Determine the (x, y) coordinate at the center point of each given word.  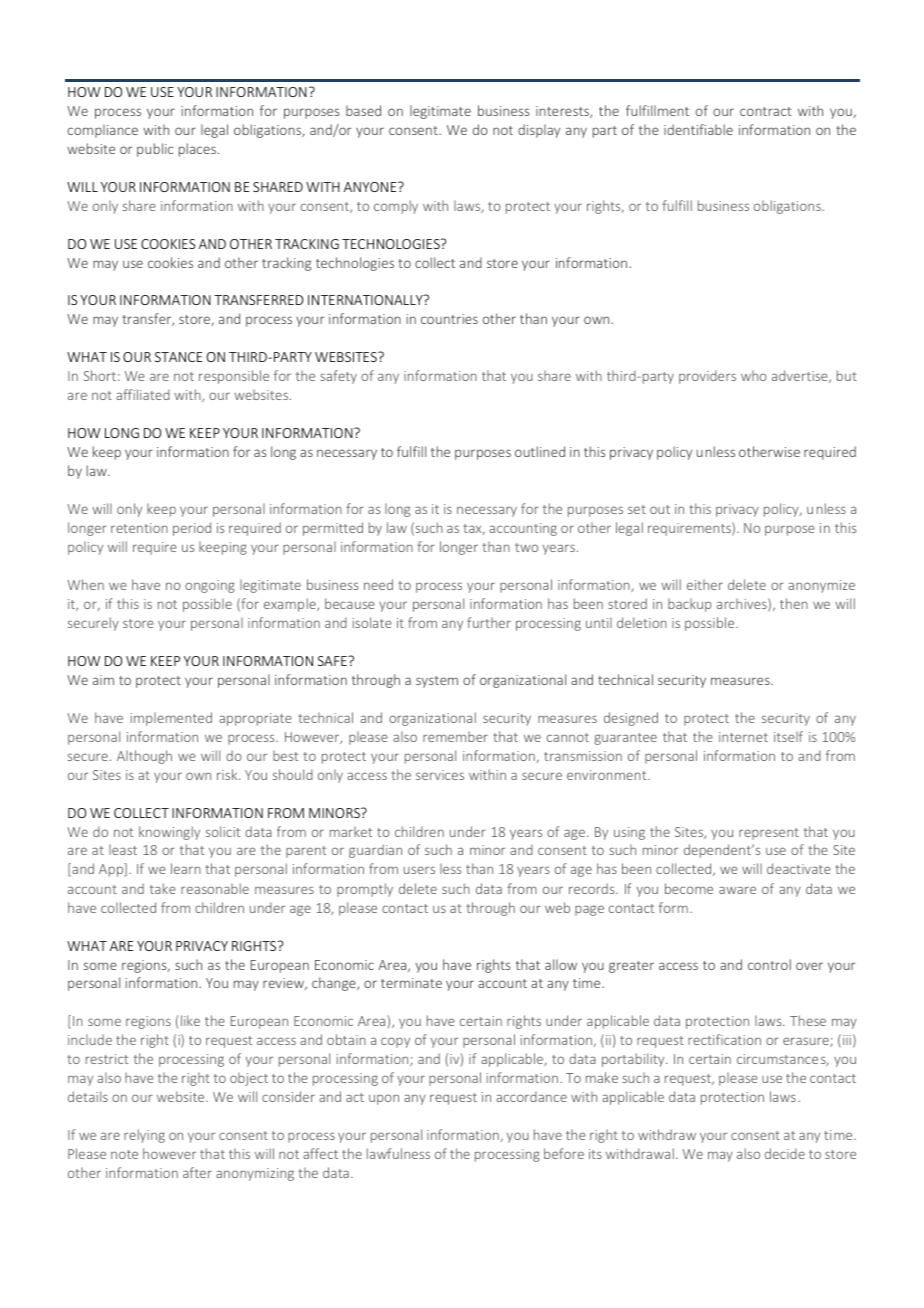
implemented (171, 719)
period (192, 529)
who (754, 375)
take (163, 888)
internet (743, 737)
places (197, 150)
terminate (411, 983)
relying (144, 1136)
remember (455, 736)
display (539, 131)
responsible (234, 377)
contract (766, 111)
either (705, 584)
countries (449, 319)
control (769, 964)
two (526, 547)
